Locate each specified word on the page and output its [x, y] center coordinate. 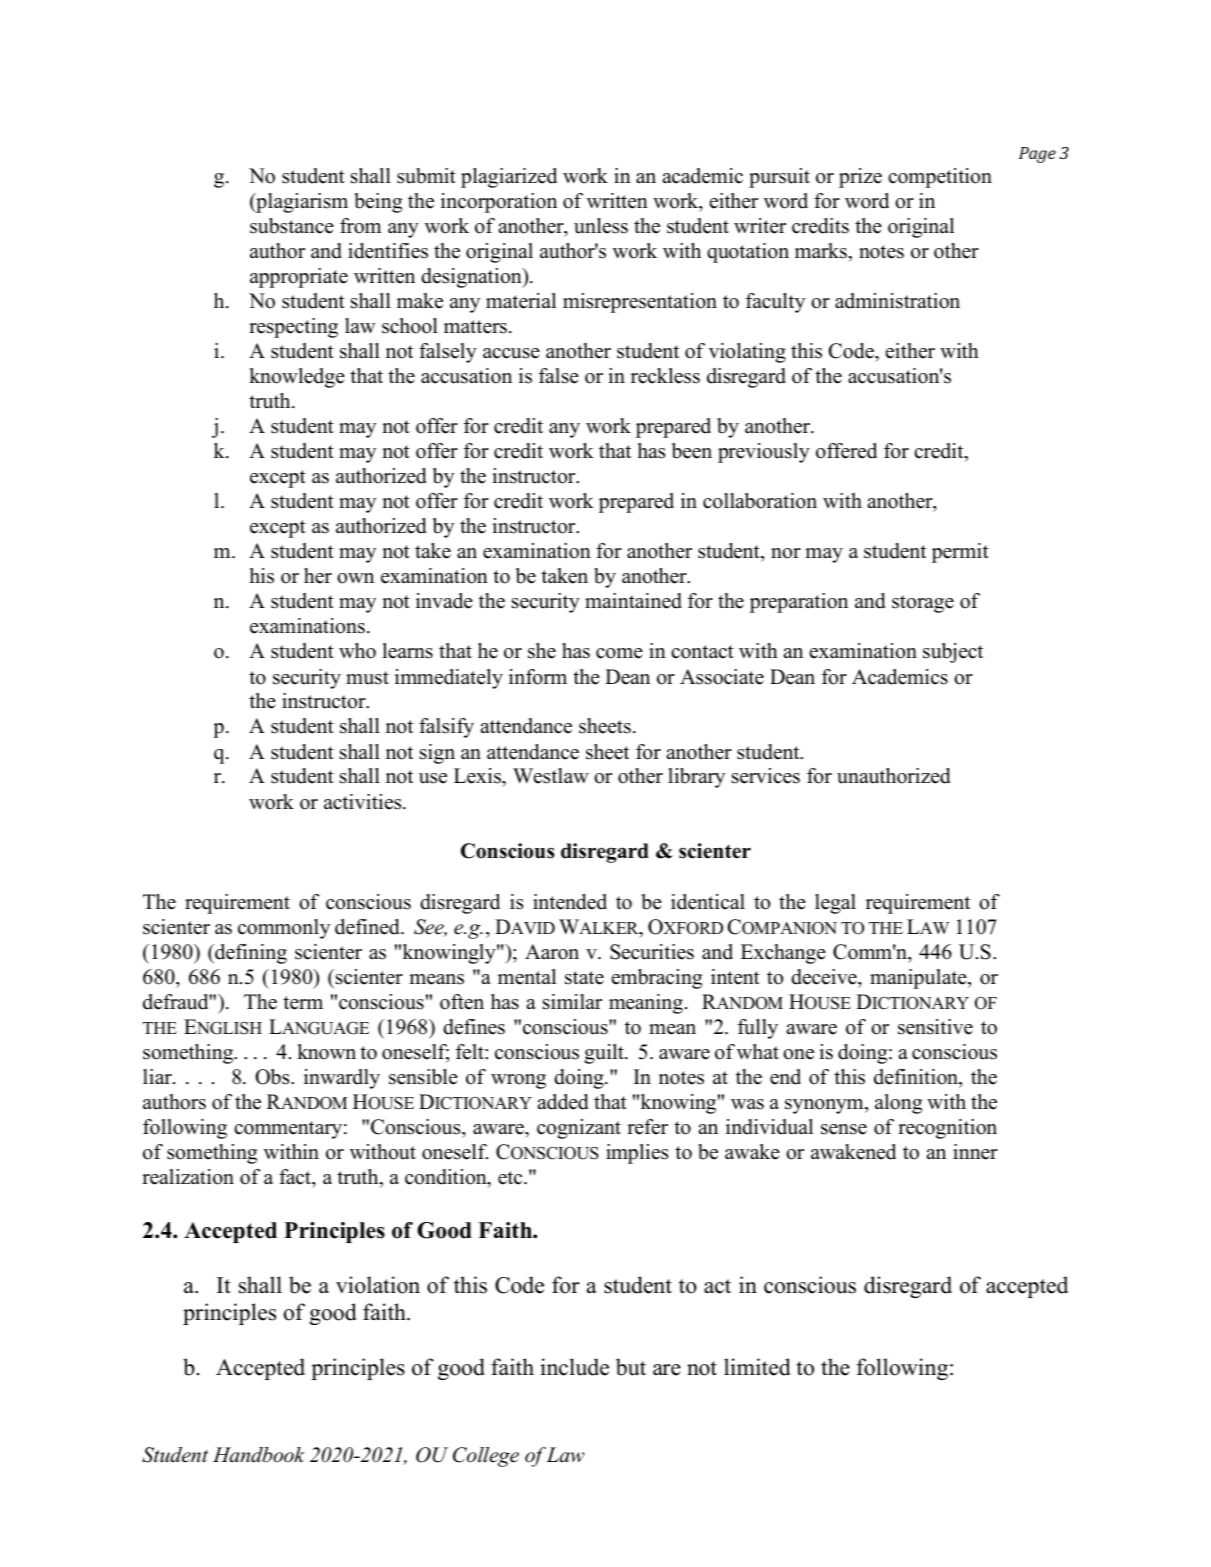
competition [940, 178]
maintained [633, 601]
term [303, 1003]
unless [601, 226]
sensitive [935, 1027]
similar [572, 1002]
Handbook [259, 1455]
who [357, 651]
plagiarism [301, 203]
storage [923, 604]
